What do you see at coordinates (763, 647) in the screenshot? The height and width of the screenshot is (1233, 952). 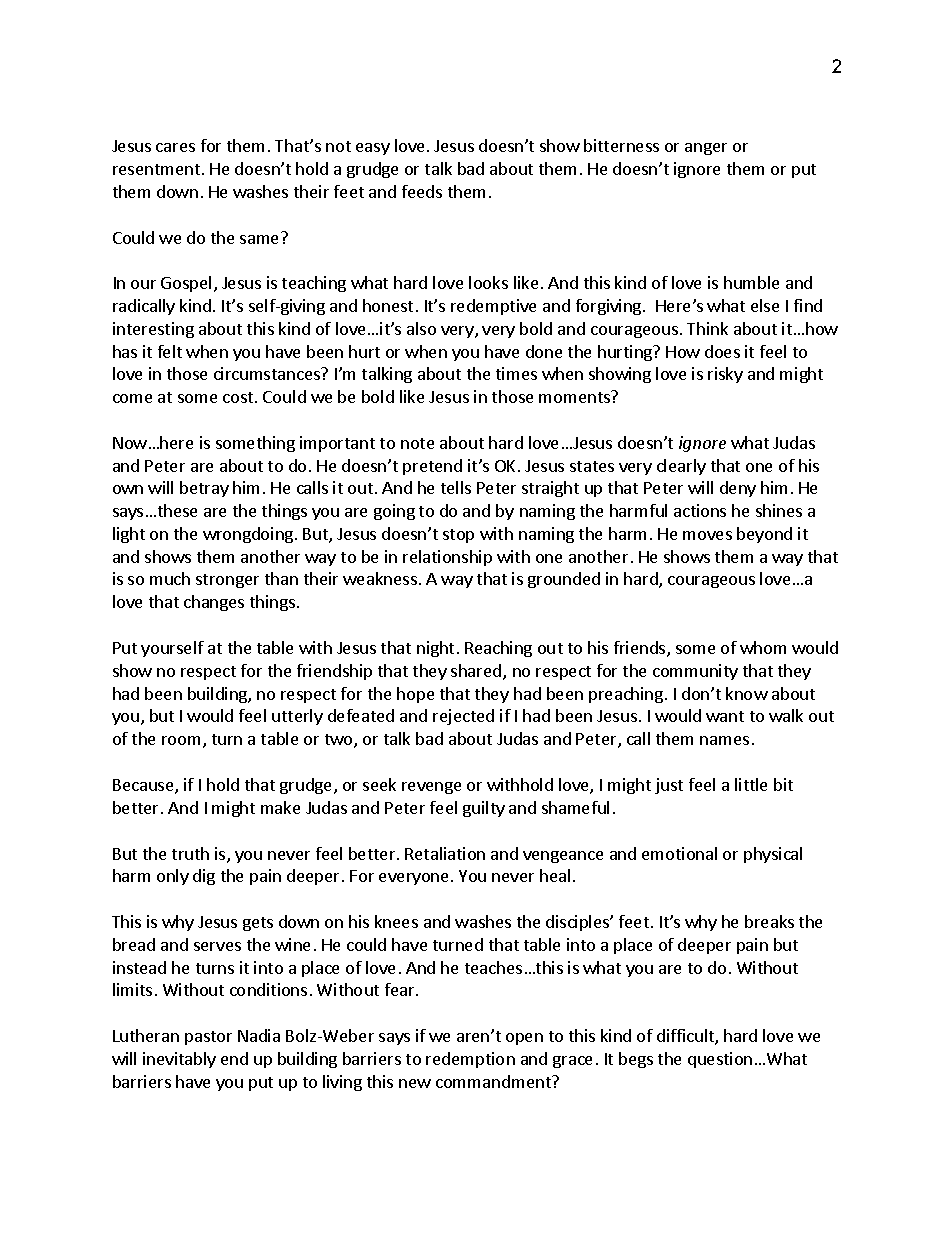 I see `whom` at bounding box center [763, 647].
